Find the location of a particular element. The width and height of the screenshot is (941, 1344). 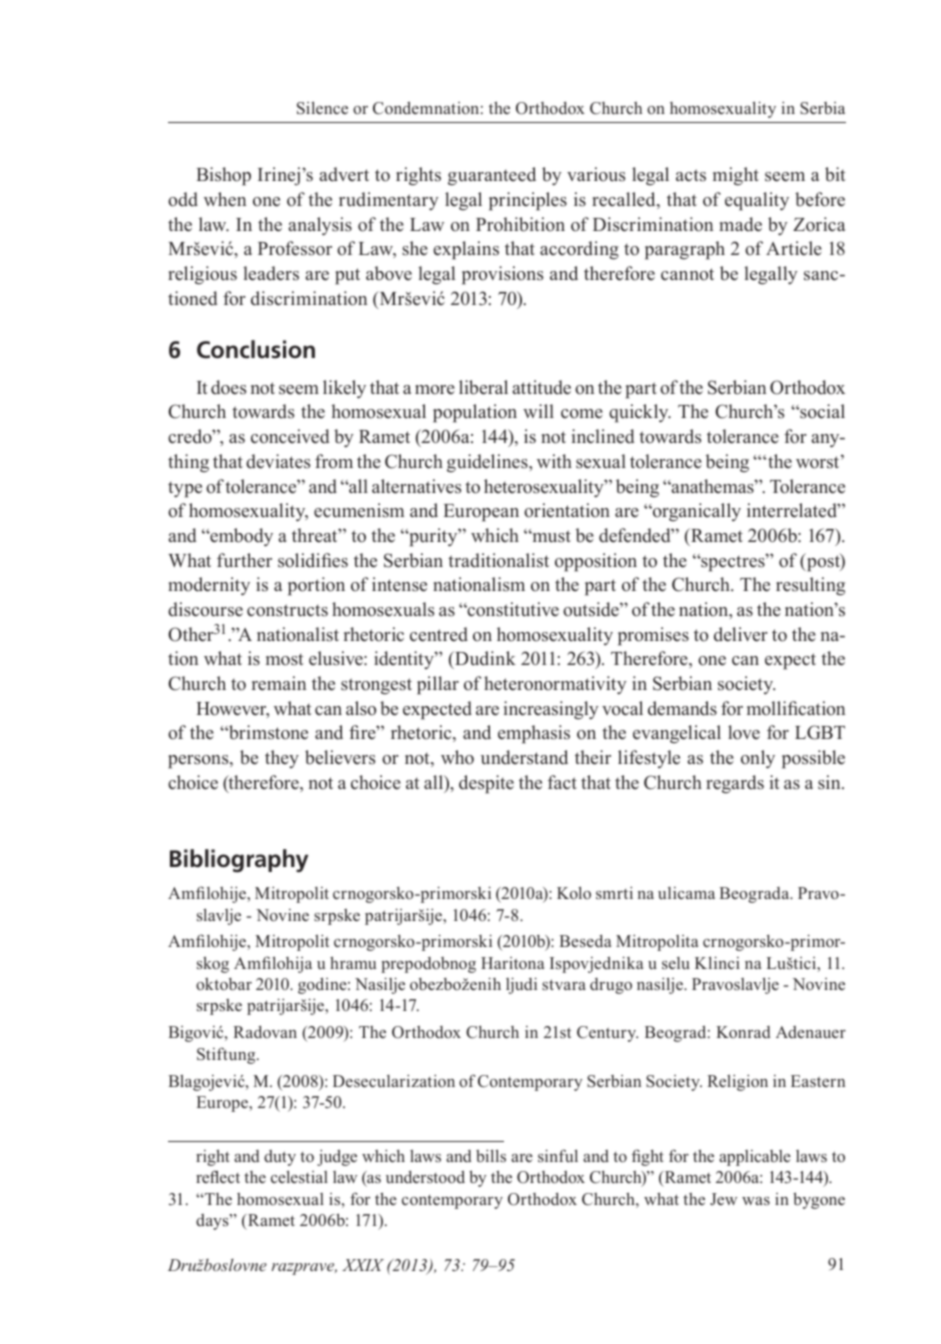

bills is located at coordinates (491, 1155).
